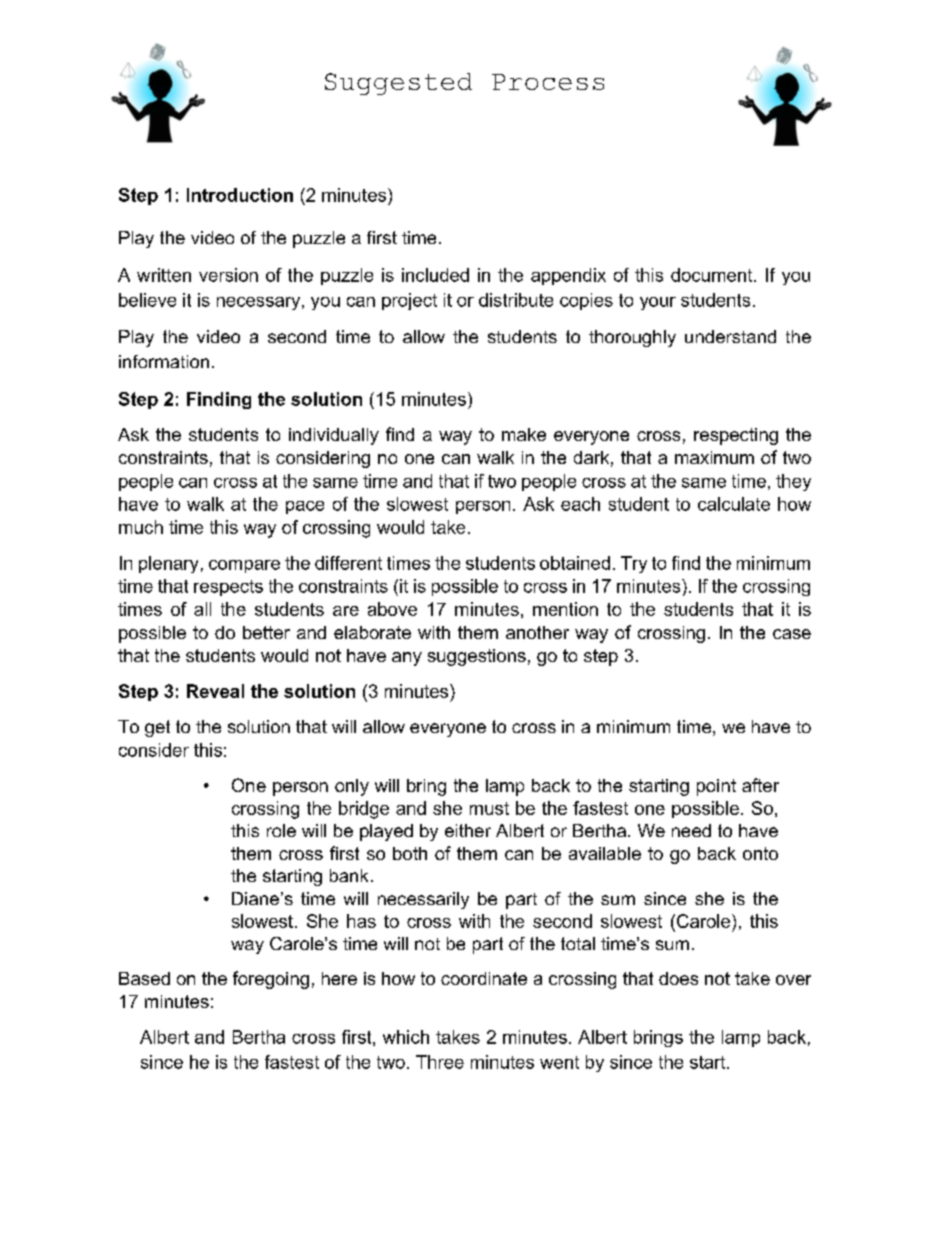 The width and height of the image is (952, 1233). I want to click on respects, so click(228, 588).
